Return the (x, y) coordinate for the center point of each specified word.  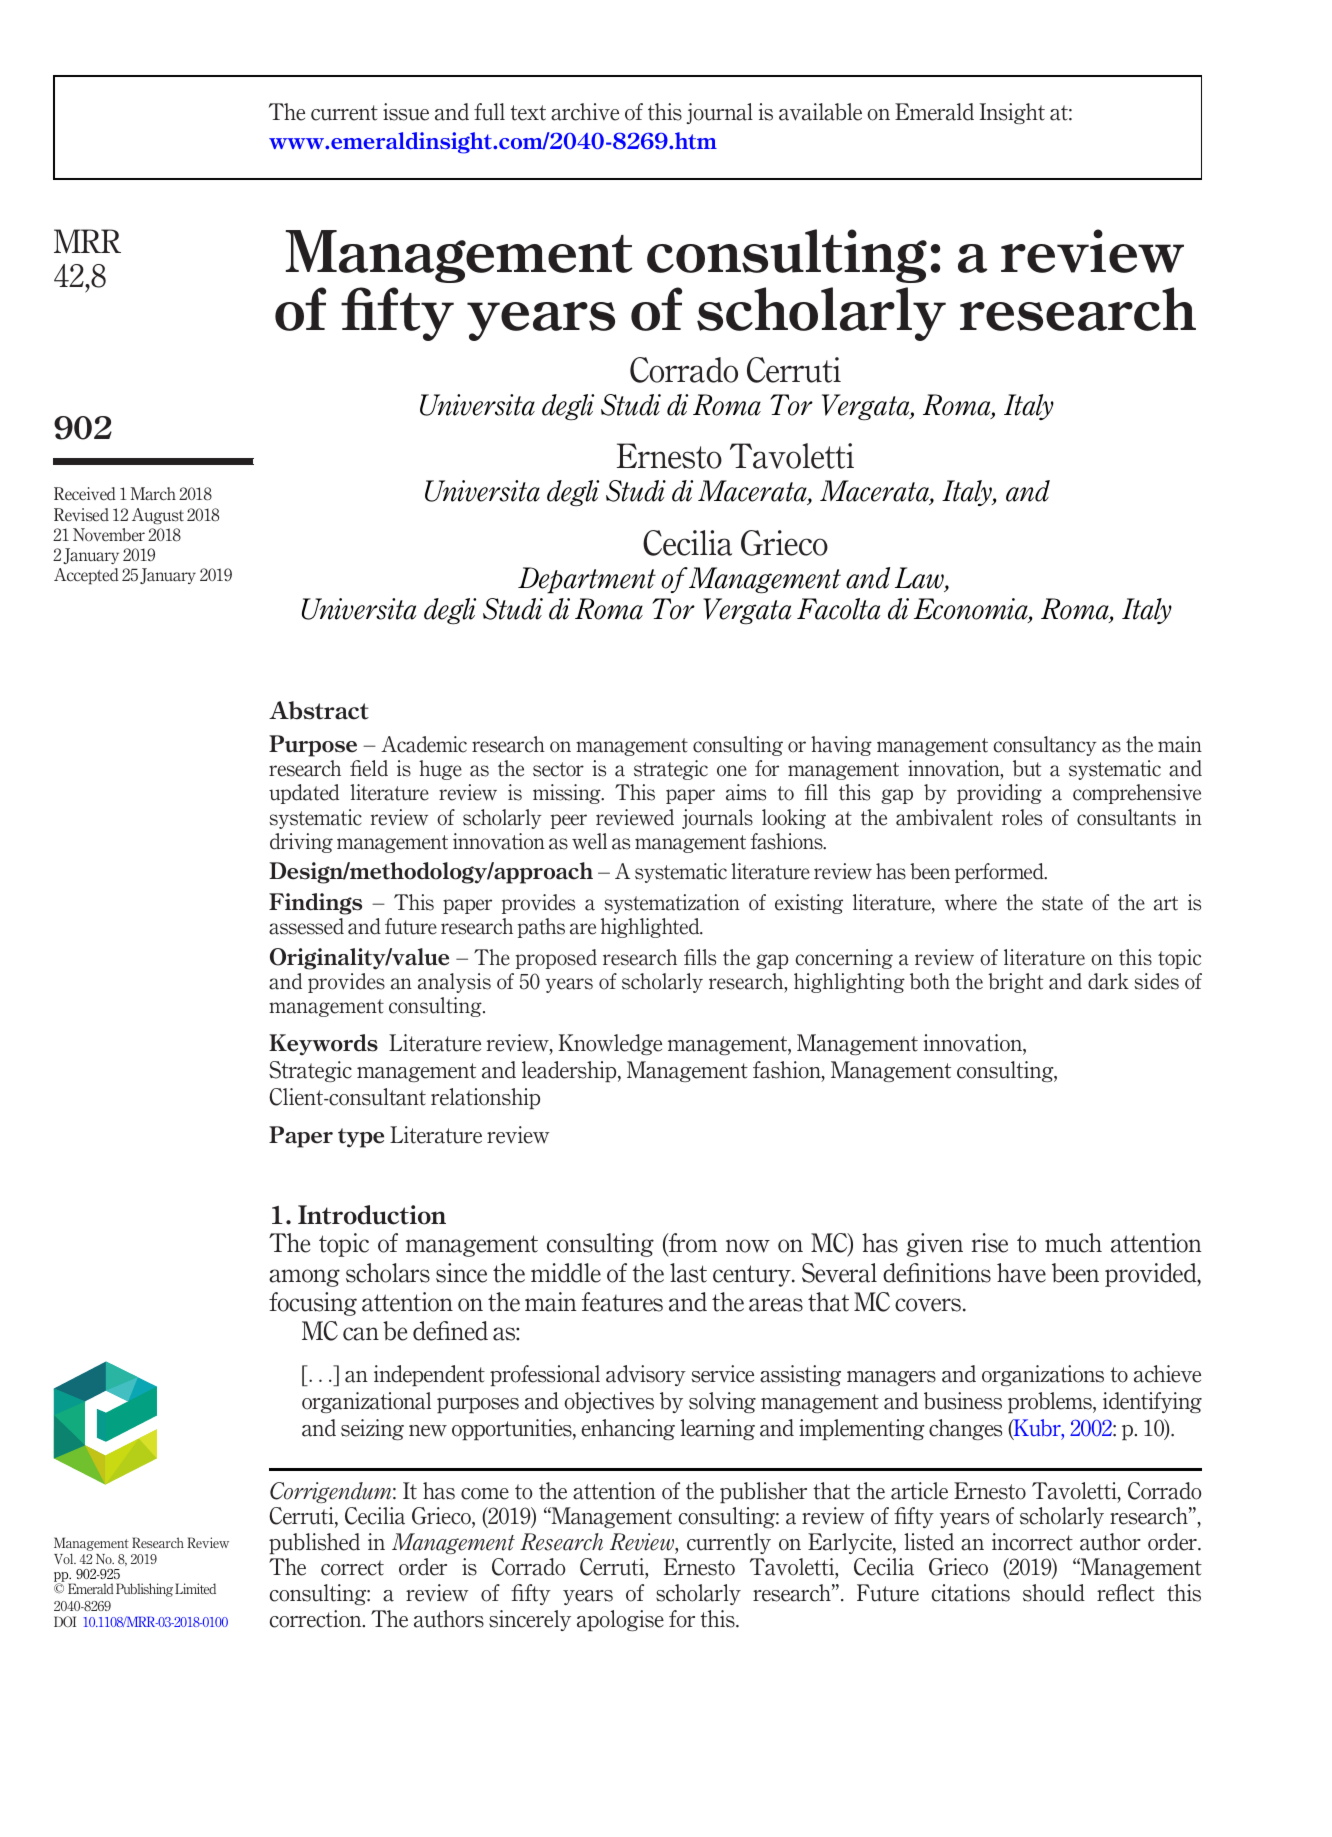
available (820, 112)
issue (406, 112)
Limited (195, 1588)
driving (301, 843)
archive (585, 112)
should (1054, 1593)
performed (1000, 873)
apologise (620, 1620)
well (589, 841)
